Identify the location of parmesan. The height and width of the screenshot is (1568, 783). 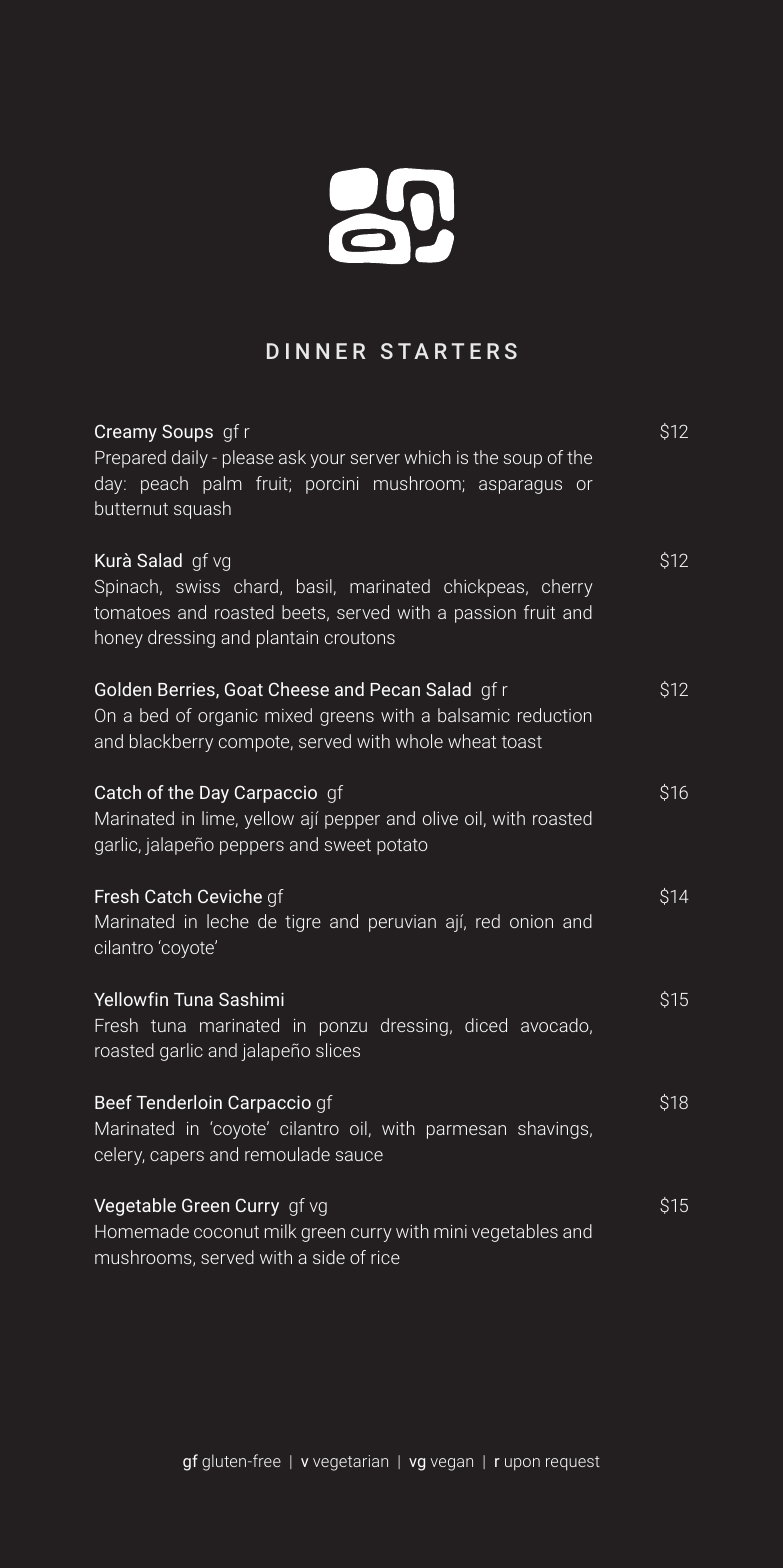
(466, 1132).
